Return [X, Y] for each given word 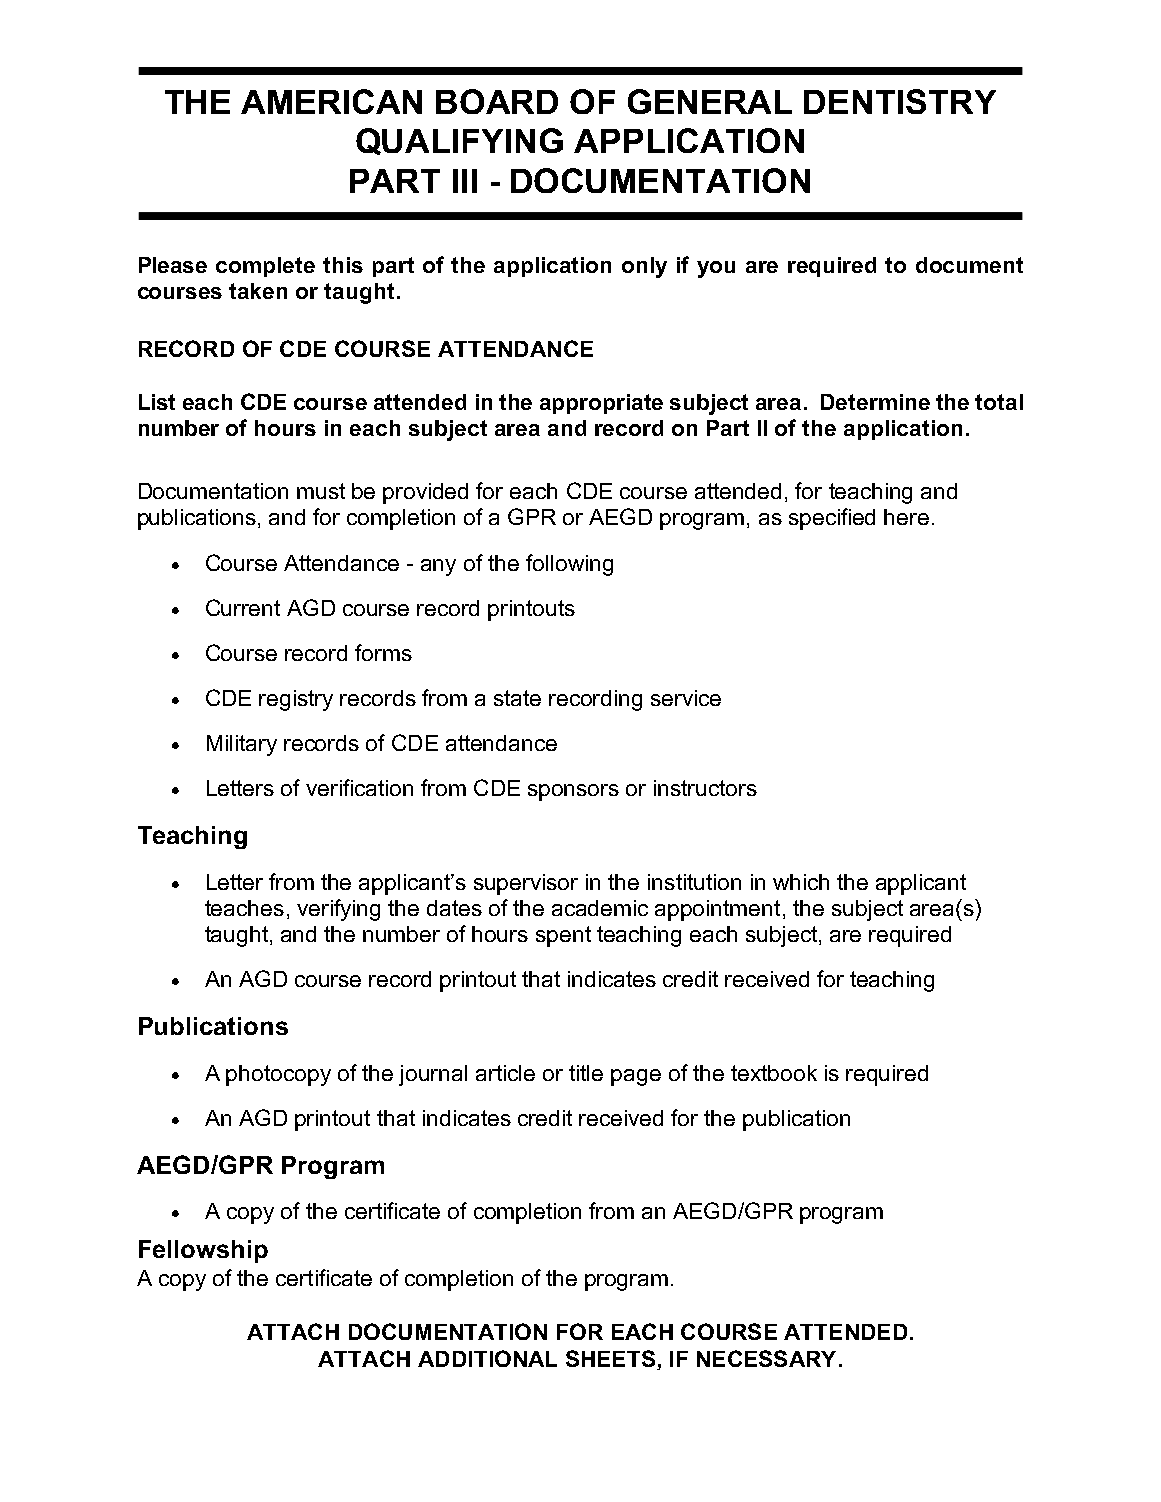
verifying [338, 910]
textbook [774, 1073]
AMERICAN [331, 101]
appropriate [601, 404]
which [801, 882]
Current [243, 607]
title [586, 1073]
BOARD [497, 101]
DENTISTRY [900, 101]
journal [433, 1075]
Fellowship [203, 1251]
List [157, 402]
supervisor [526, 884]
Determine [875, 402]
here [906, 517]
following [569, 565]
